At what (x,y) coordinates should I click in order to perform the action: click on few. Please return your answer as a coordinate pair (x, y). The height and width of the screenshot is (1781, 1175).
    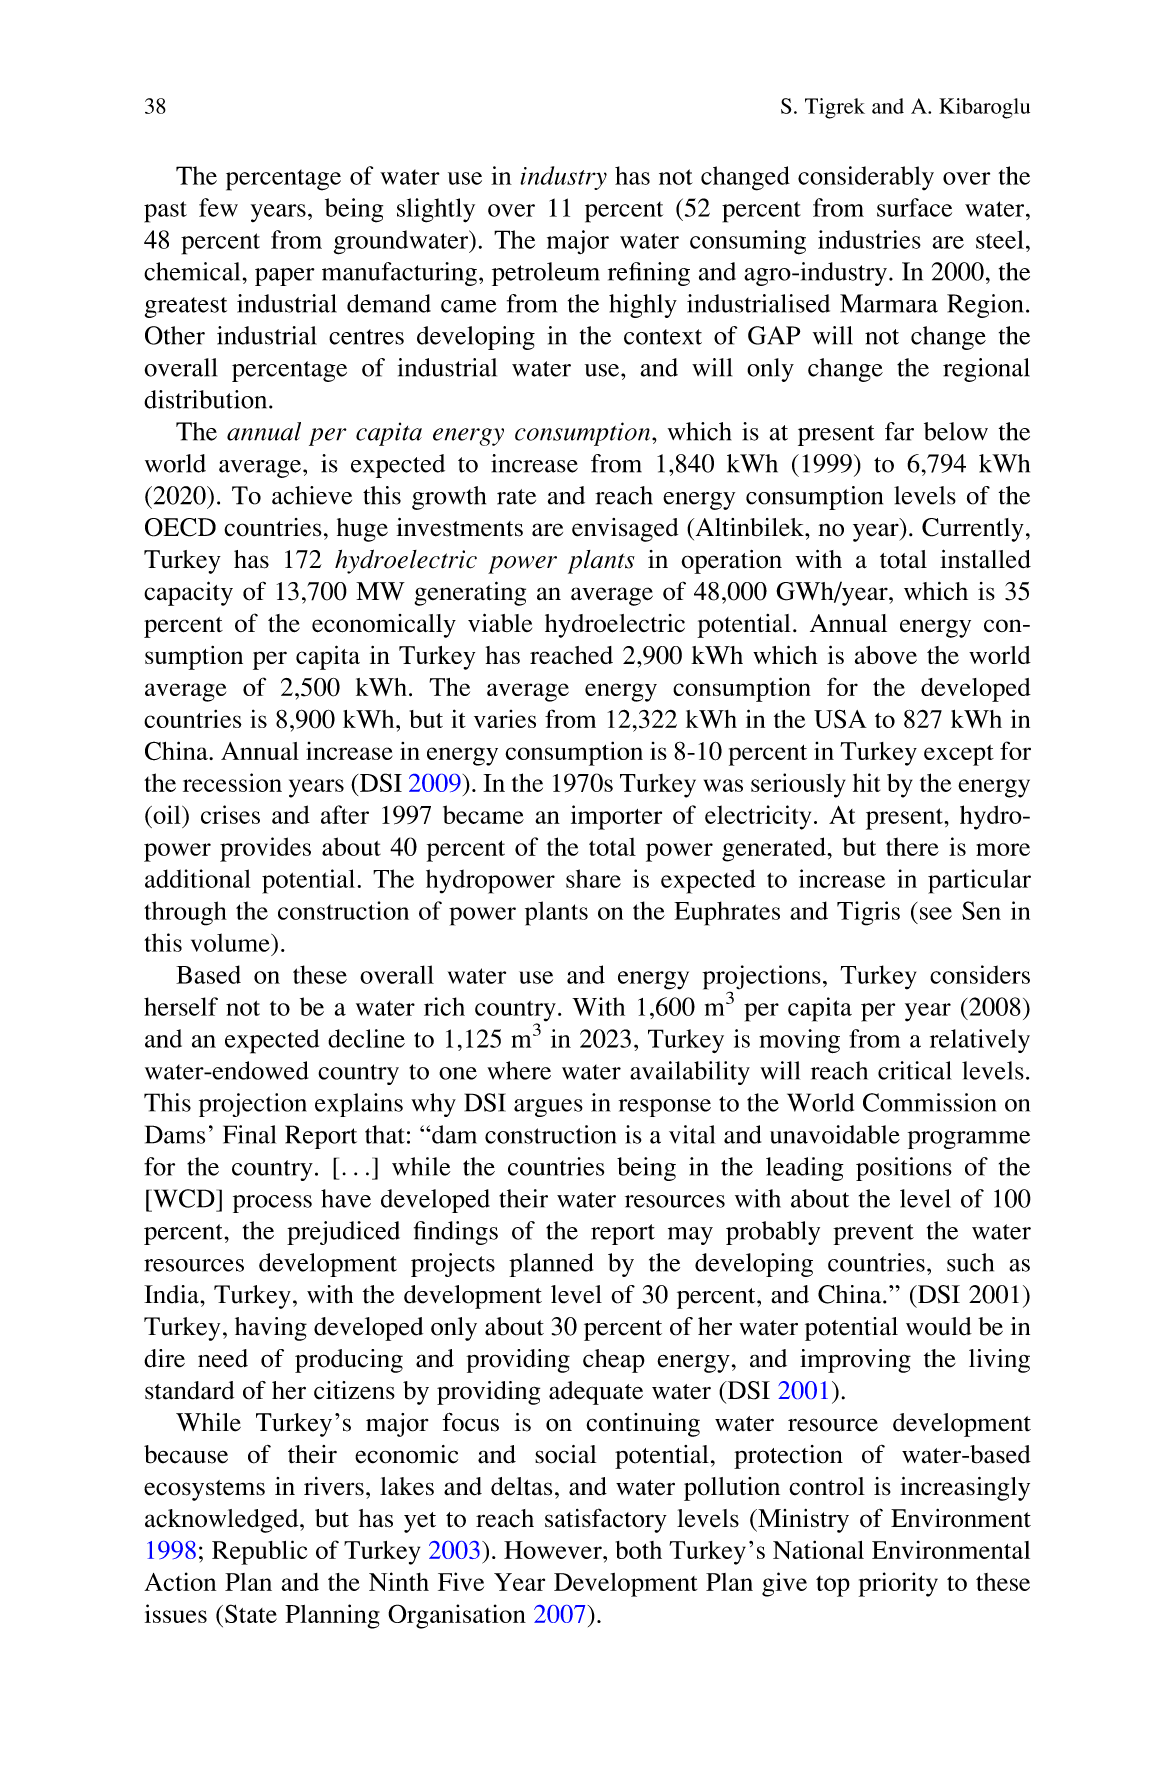
    Looking at the image, I should click on (218, 207).
